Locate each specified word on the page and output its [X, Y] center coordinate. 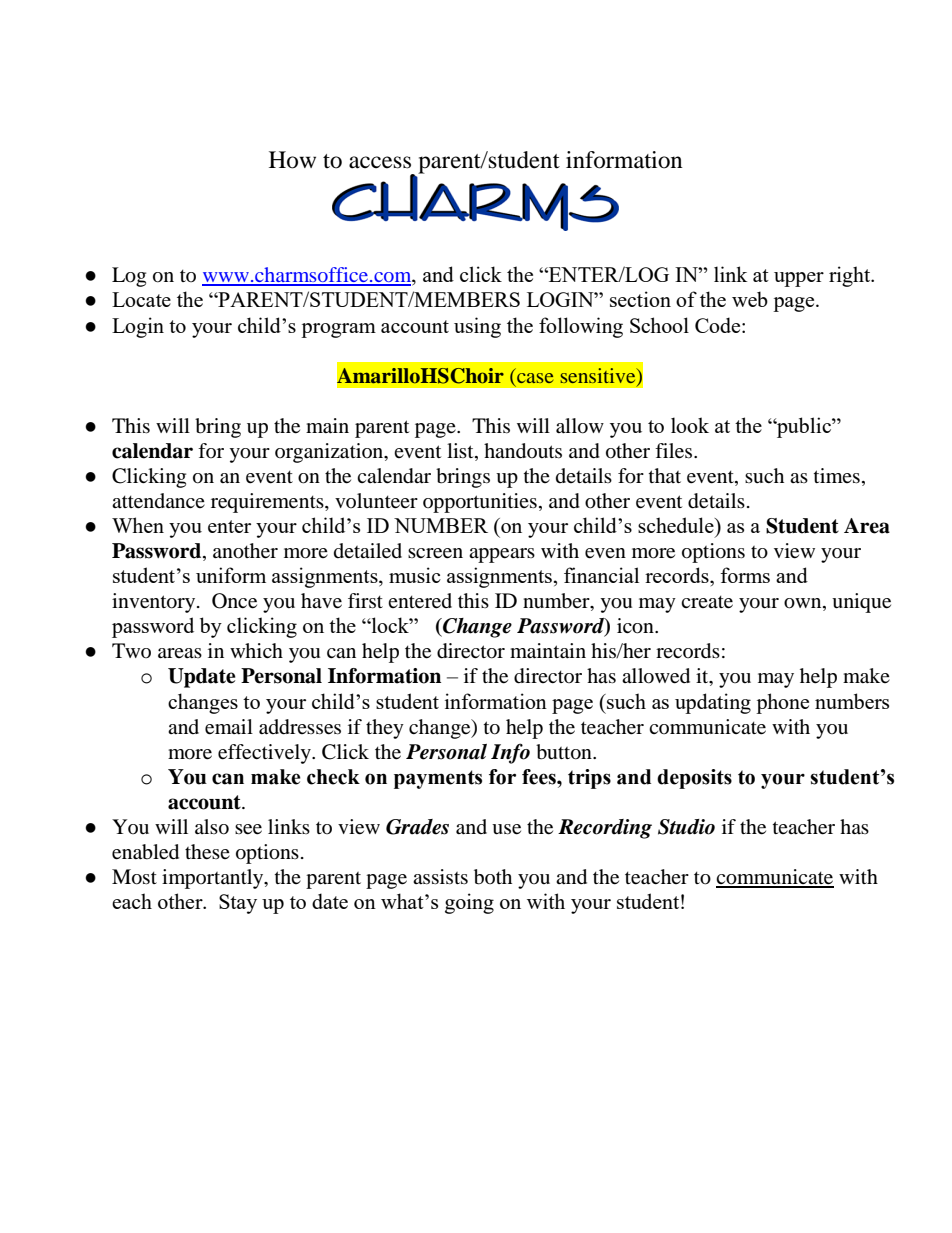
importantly [214, 879]
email [229, 727]
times [837, 475]
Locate [141, 299]
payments [438, 779]
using [477, 327]
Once [234, 601]
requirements [268, 503]
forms [745, 575]
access [380, 162]
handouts [523, 451]
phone [782, 703]
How [292, 160]
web [750, 299]
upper [799, 279]
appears [502, 555]
